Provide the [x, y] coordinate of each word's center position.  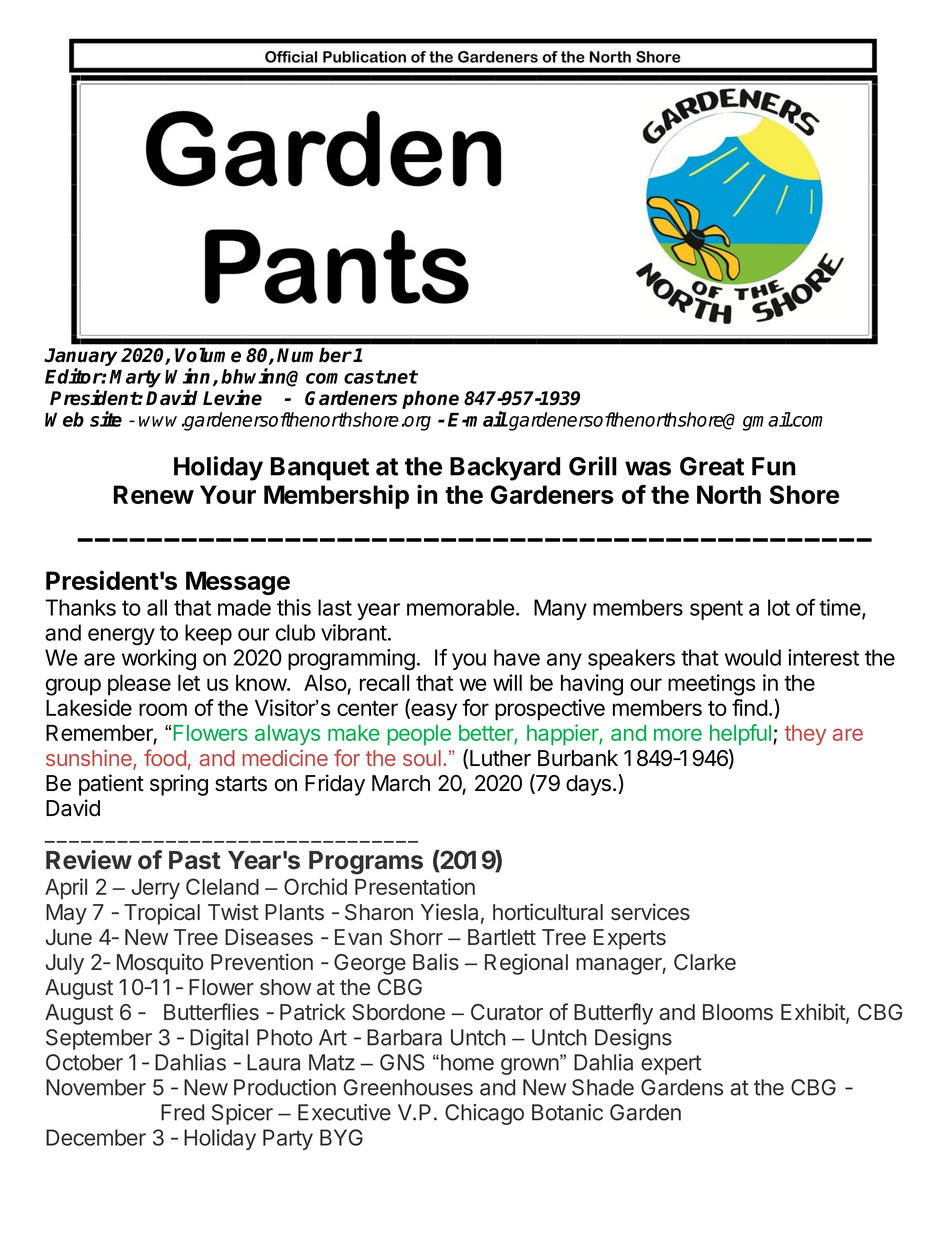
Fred [182, 1112]
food [165, 757]
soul [422, 758]
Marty [135, 379]
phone [430, 399]
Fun [774, 466]
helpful [740, 734]
